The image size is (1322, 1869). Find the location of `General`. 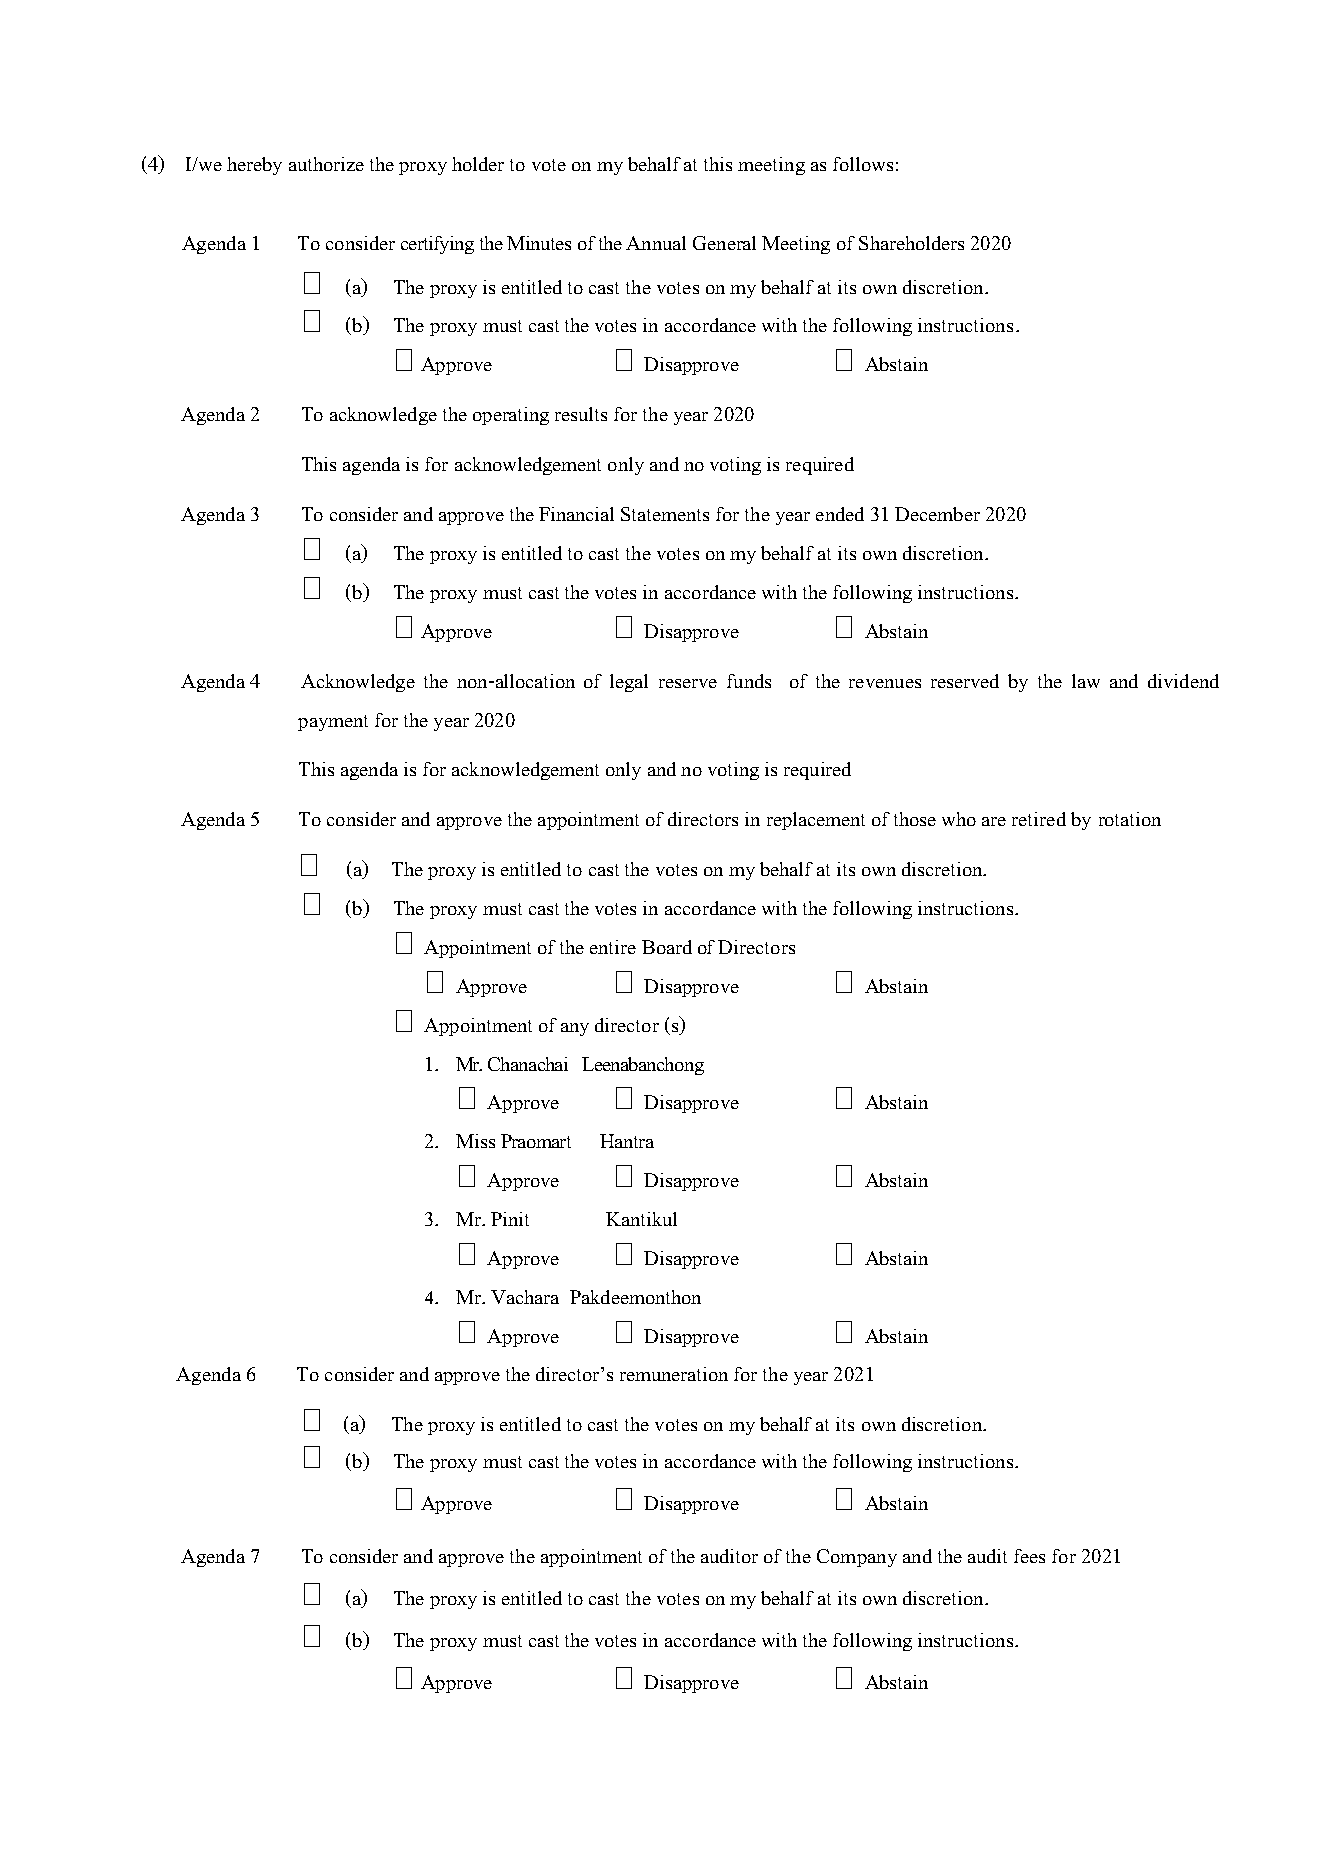

General is located at coordinates (724, 243).
